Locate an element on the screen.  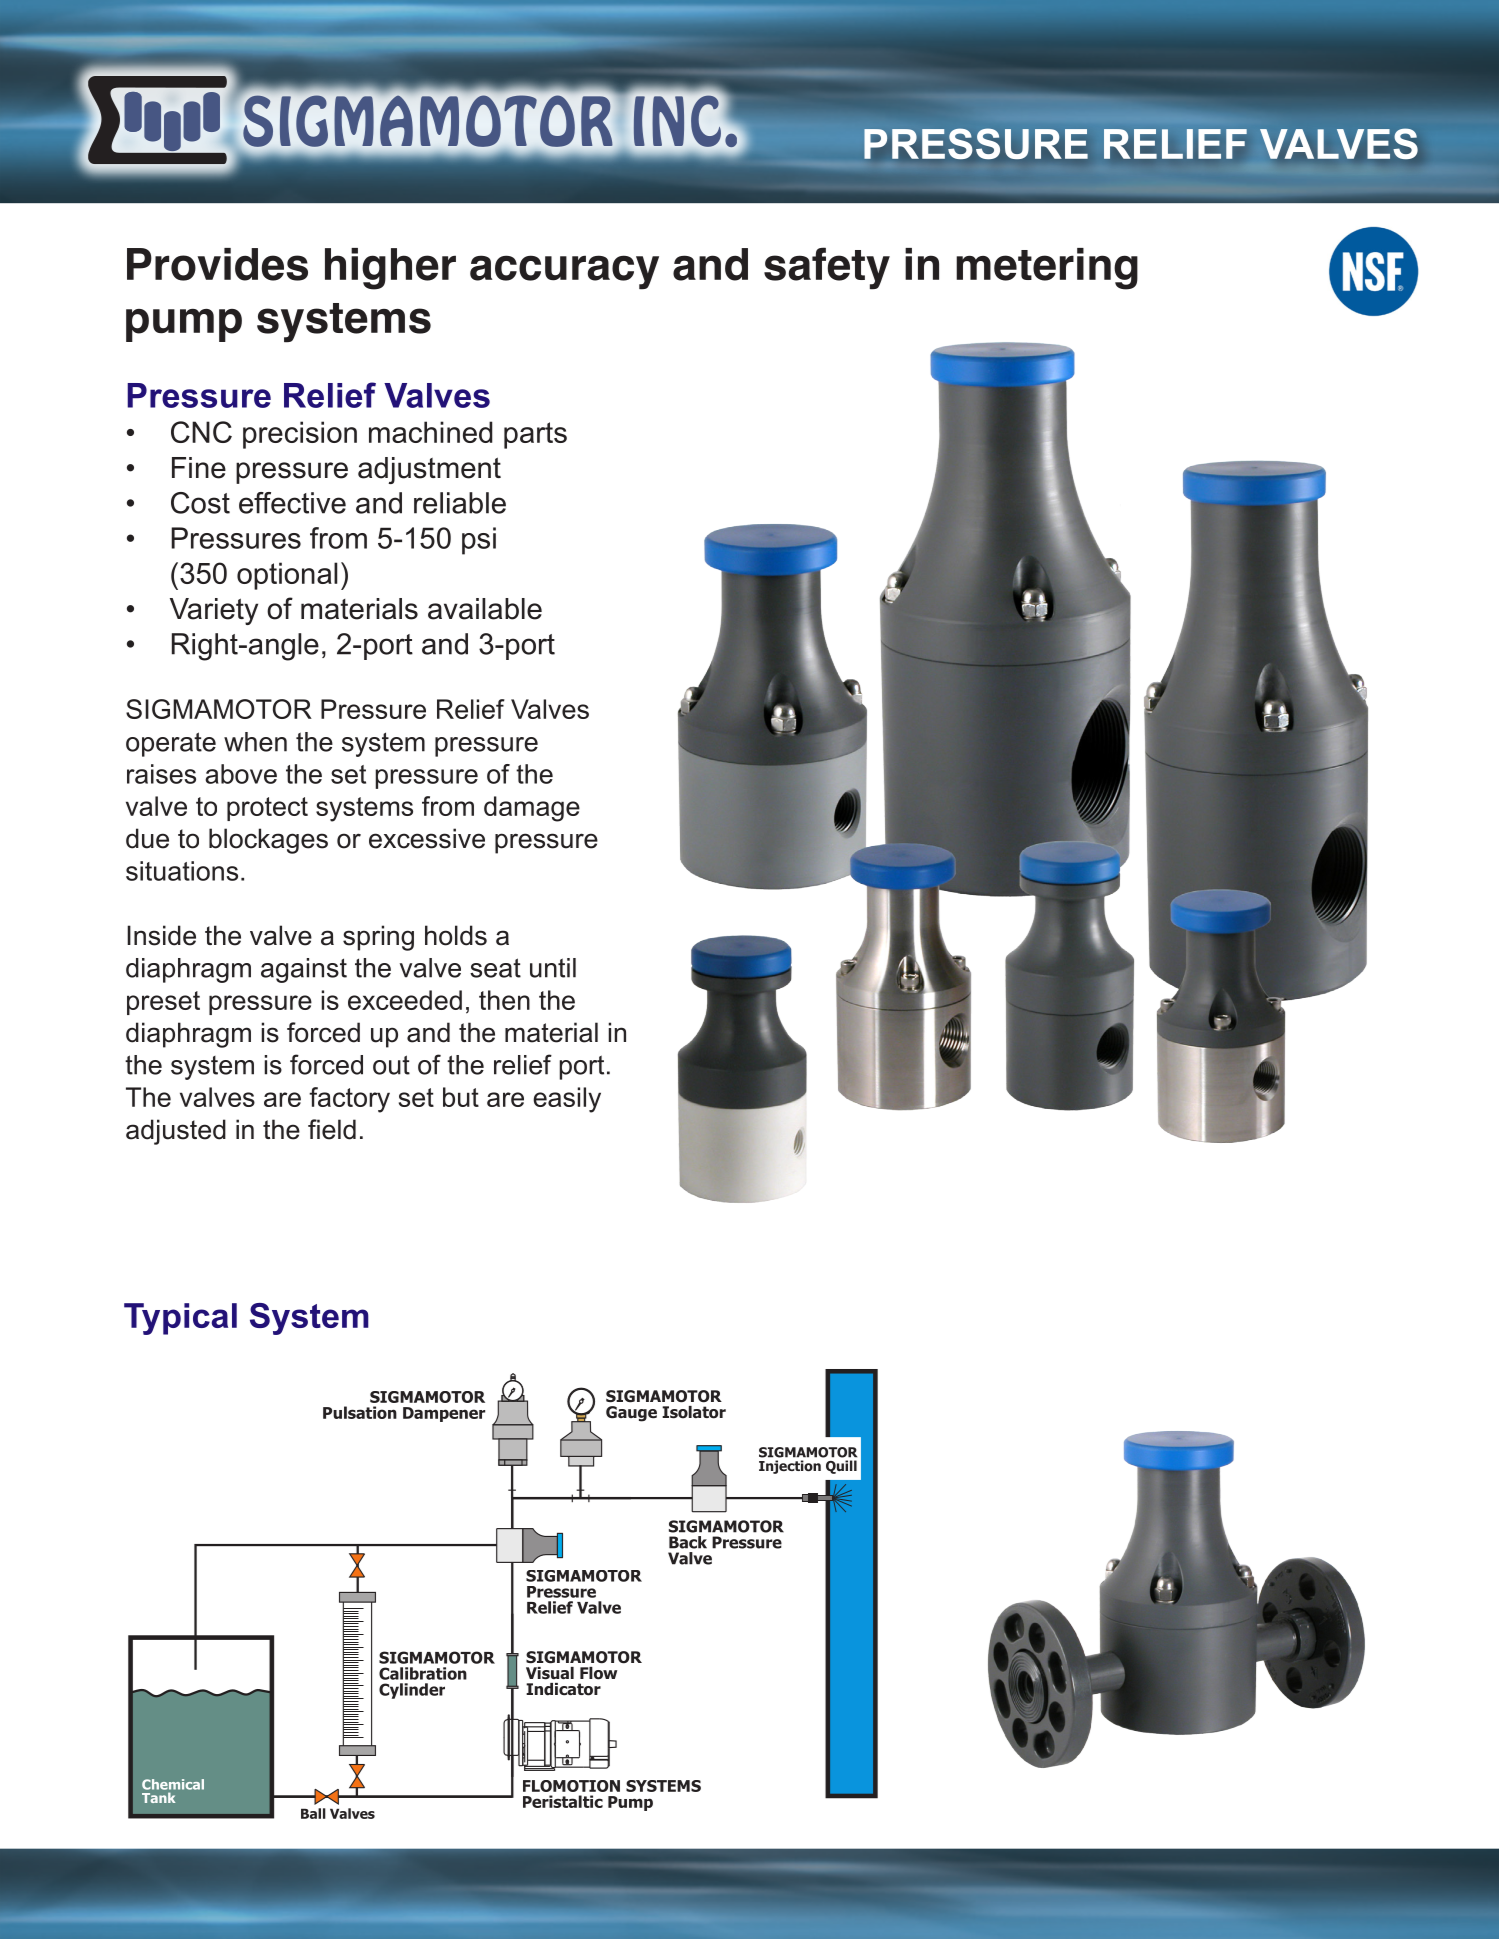
protect is located at coordinates (267, 809).
